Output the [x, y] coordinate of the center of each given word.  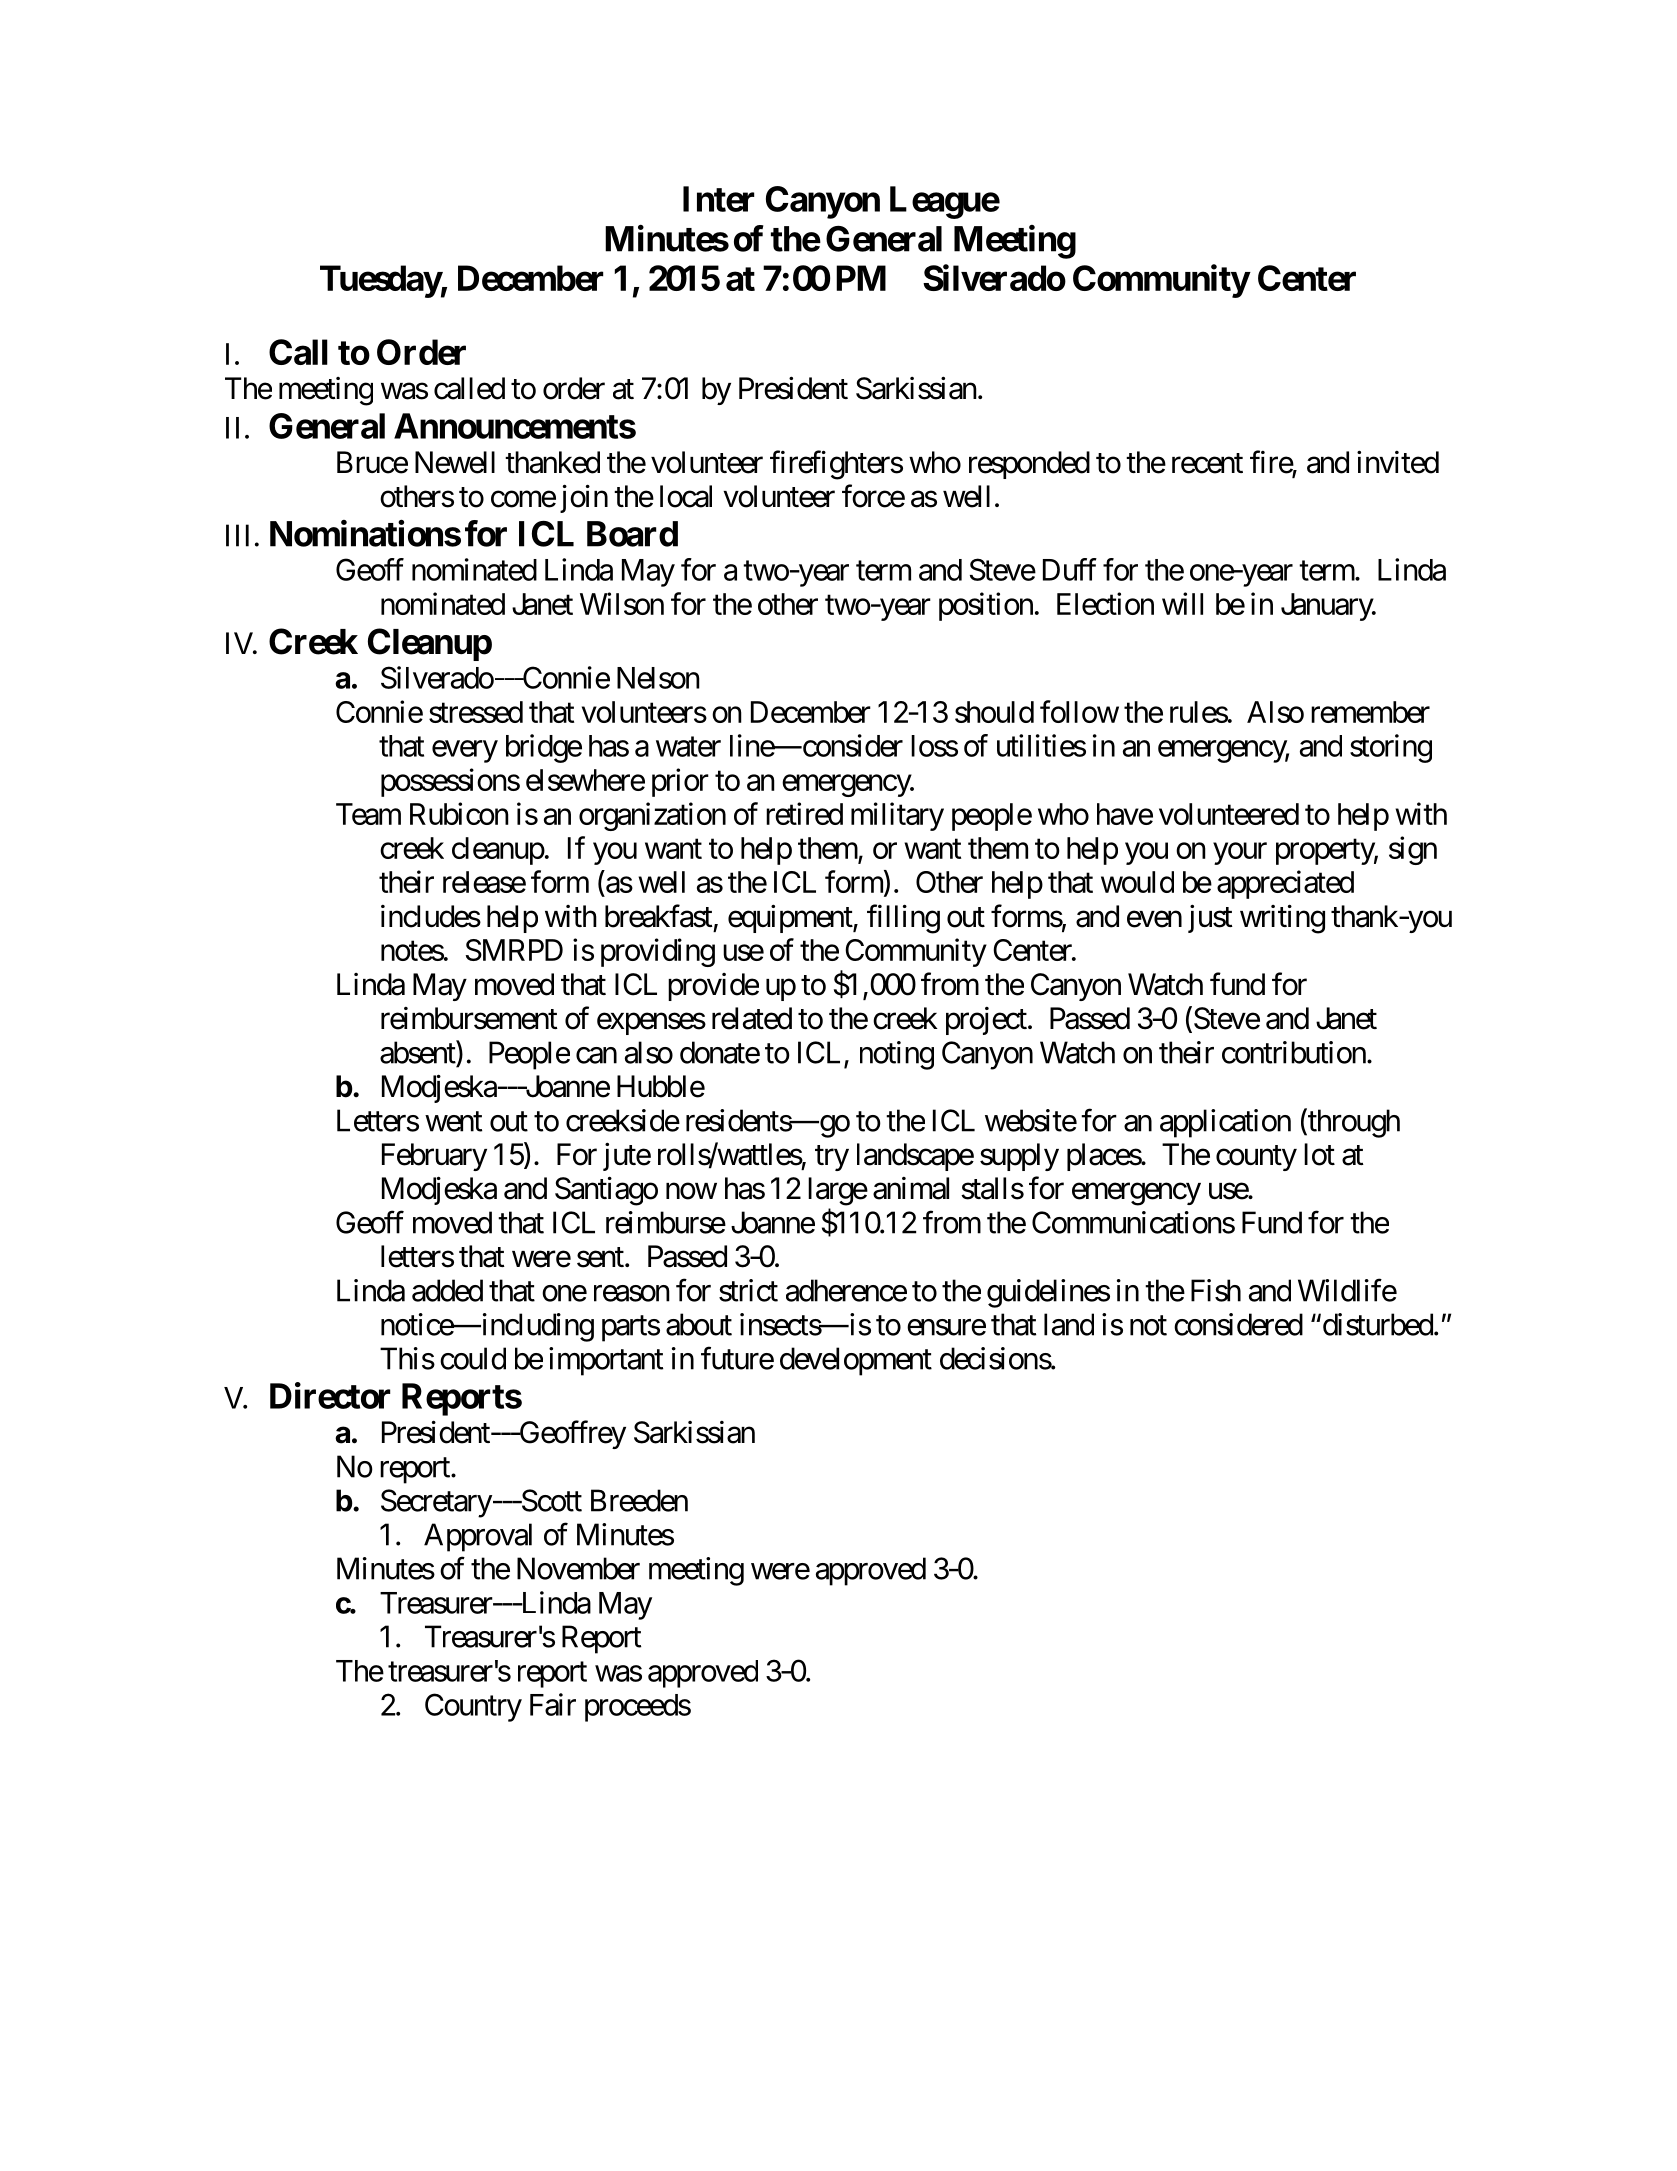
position [986, 606]
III [237, 535]
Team [368, 814]
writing [1282, 919]
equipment [791, 918]
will [1182, 603]
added [447, 1290]
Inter [718, 199]
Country [473, 1707]
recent [1207, 463]
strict [748, 1290]
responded [1029, 465]
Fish [1216, 1290]
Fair [553, 1704]
